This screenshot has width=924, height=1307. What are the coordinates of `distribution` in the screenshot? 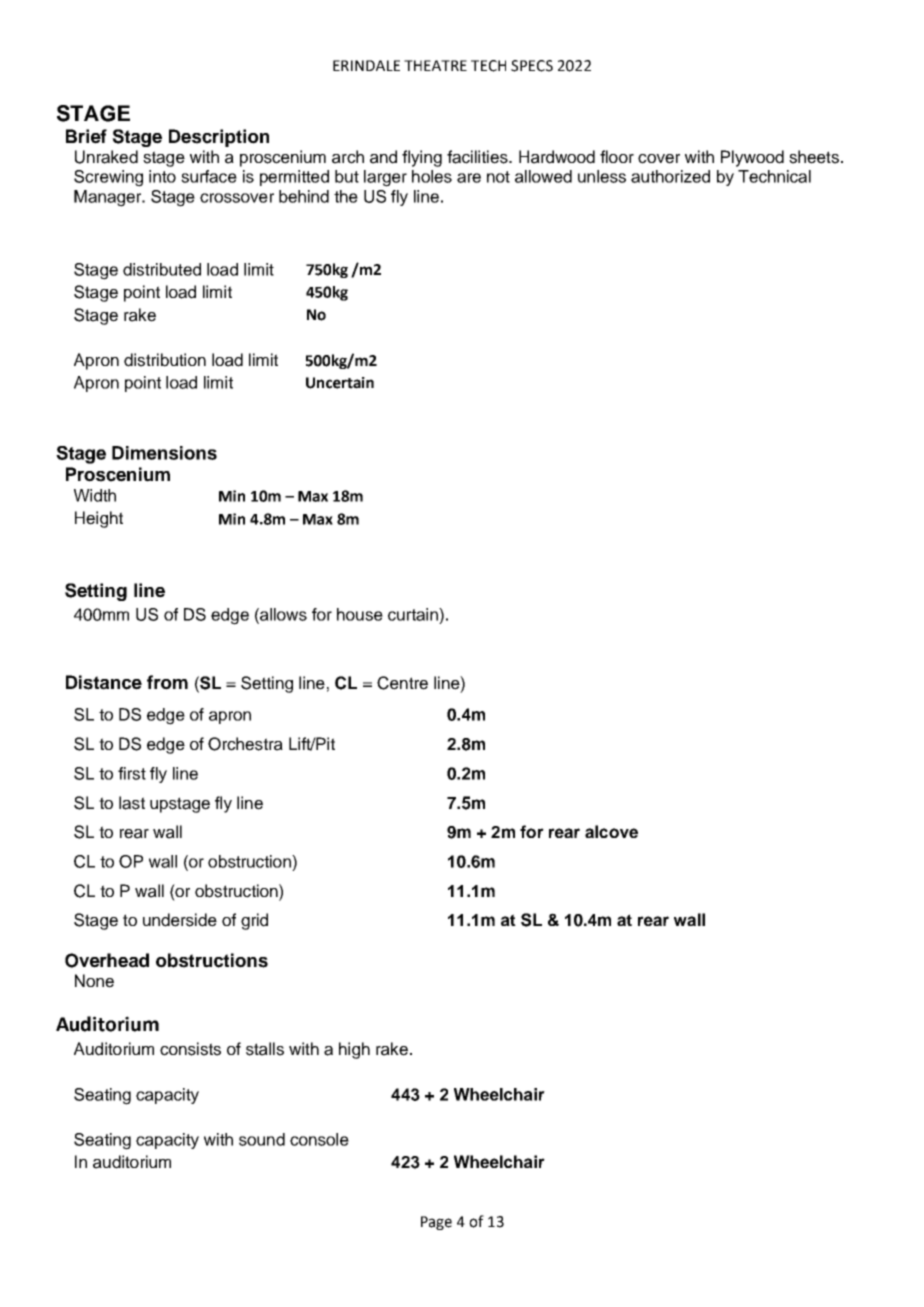 It's located at (165, 360).
